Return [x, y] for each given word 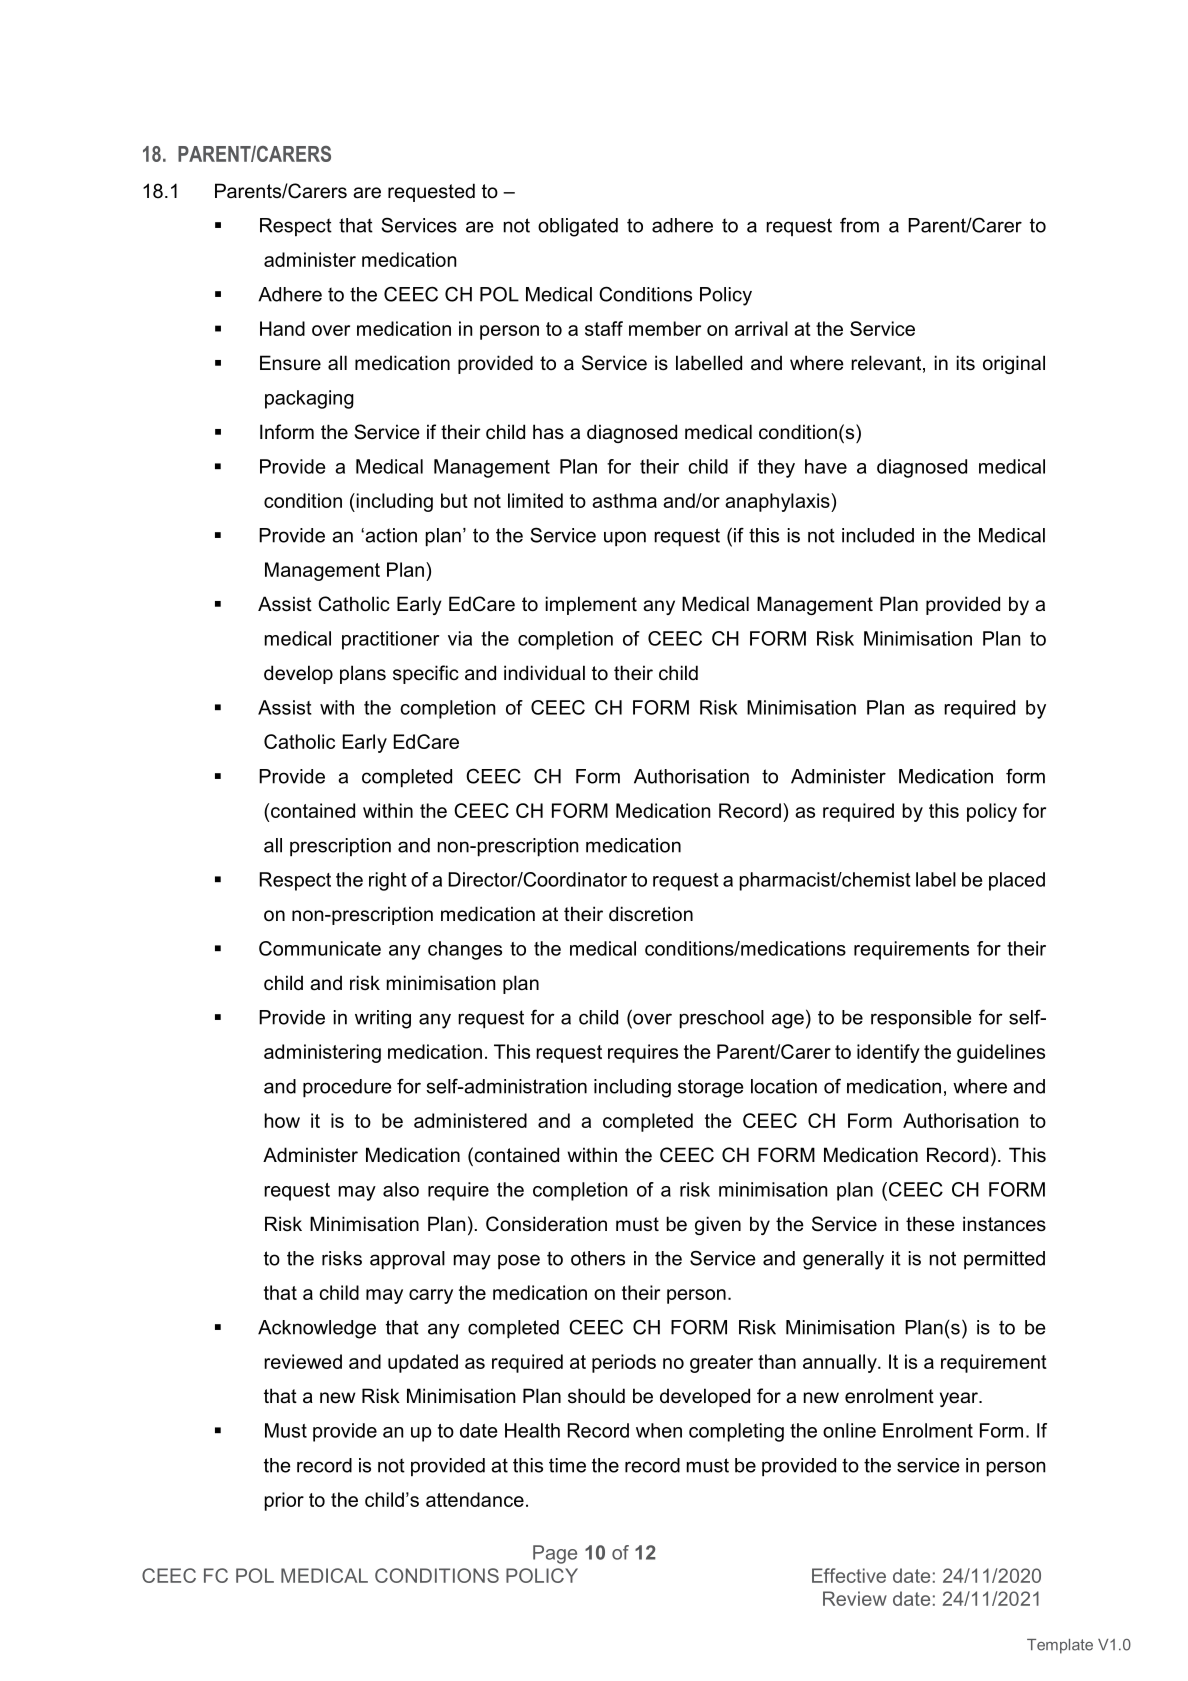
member [665, 328]
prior [284, 1501]
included [878, 535]
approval [407, 1260]
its [966, 363]
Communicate [320, 948]
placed [1017, 881]
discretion [651, 914]
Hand [282, 328]
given [718, 1225]
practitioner [390, 640]
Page [555, 1554]
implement [591, 605]
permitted [1004, 1260]
